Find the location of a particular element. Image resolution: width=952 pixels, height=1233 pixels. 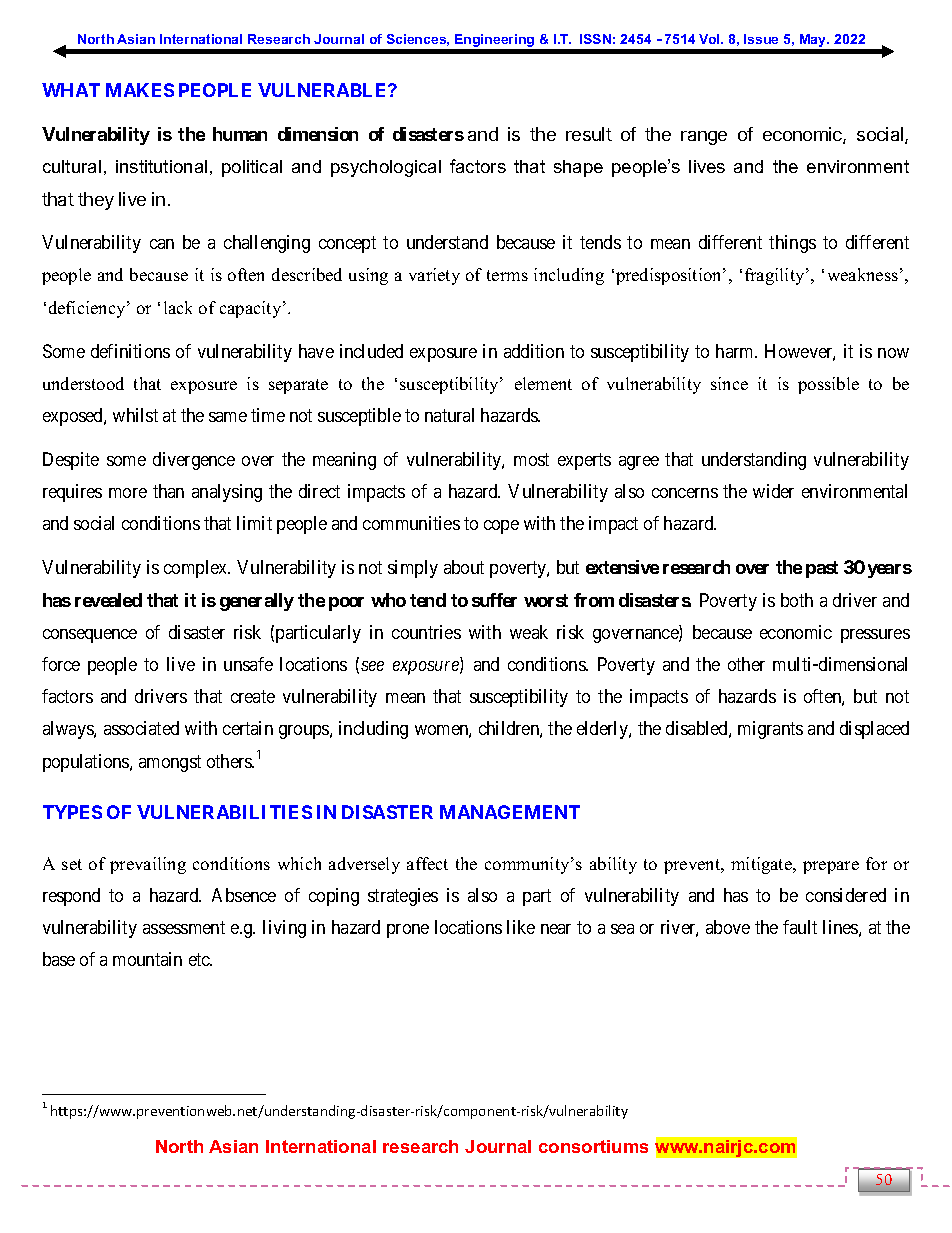

cope is located at coordinates (501, 527).
